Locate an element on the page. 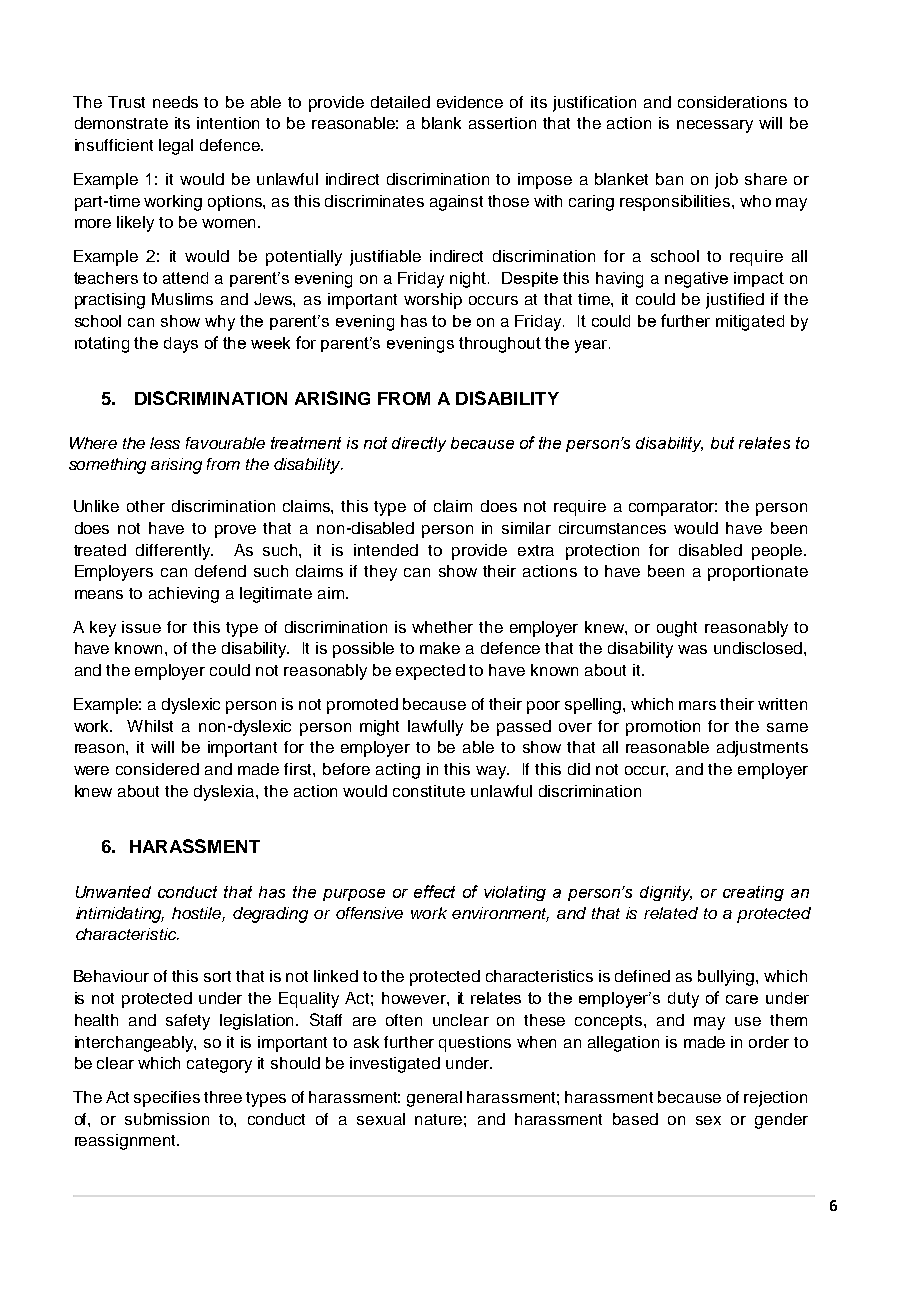  based is located at coordinates (635, 1119).
